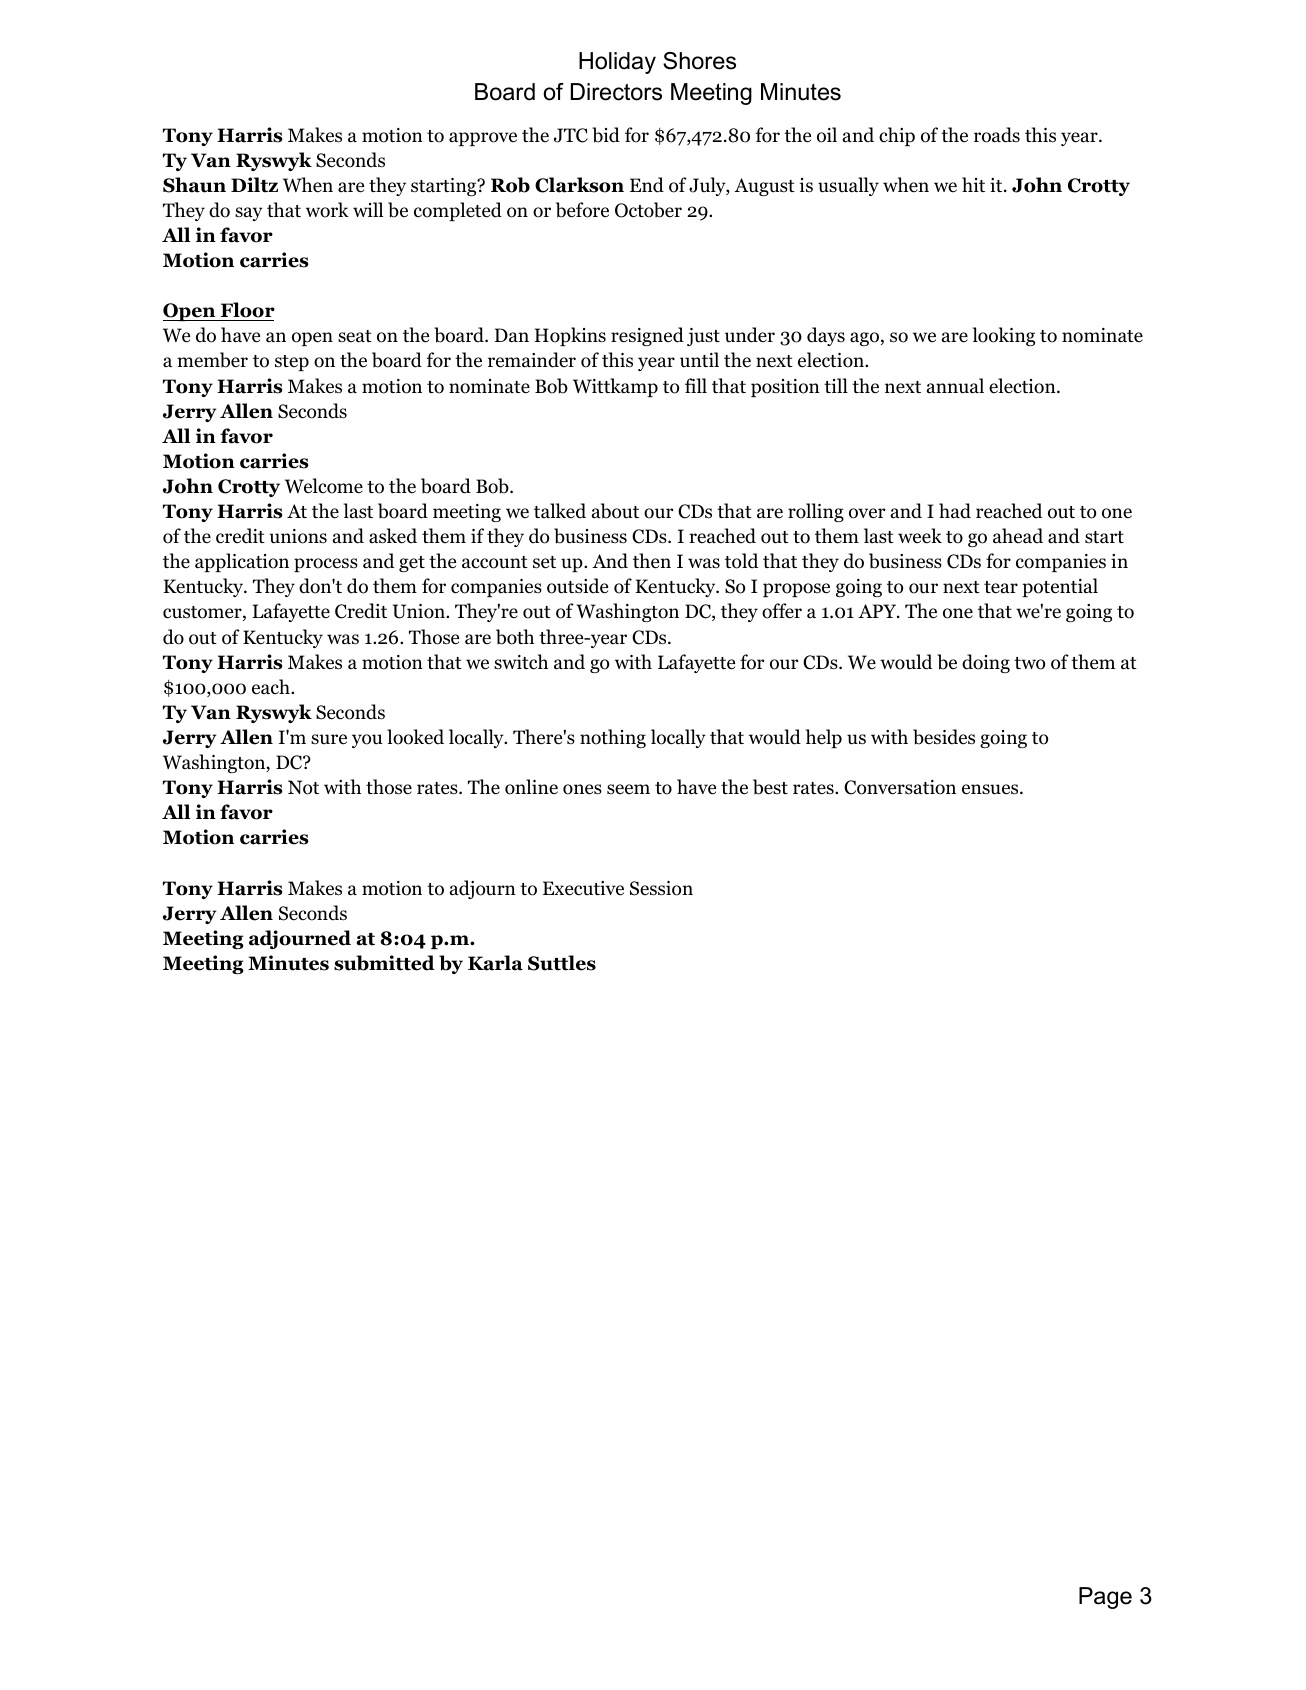 Image resolution: width=1306 pixels, height=1690 pixels. What do you see at coordinates (986, 663) in the document?
I see `doing` at bounding box center [986, 663].
